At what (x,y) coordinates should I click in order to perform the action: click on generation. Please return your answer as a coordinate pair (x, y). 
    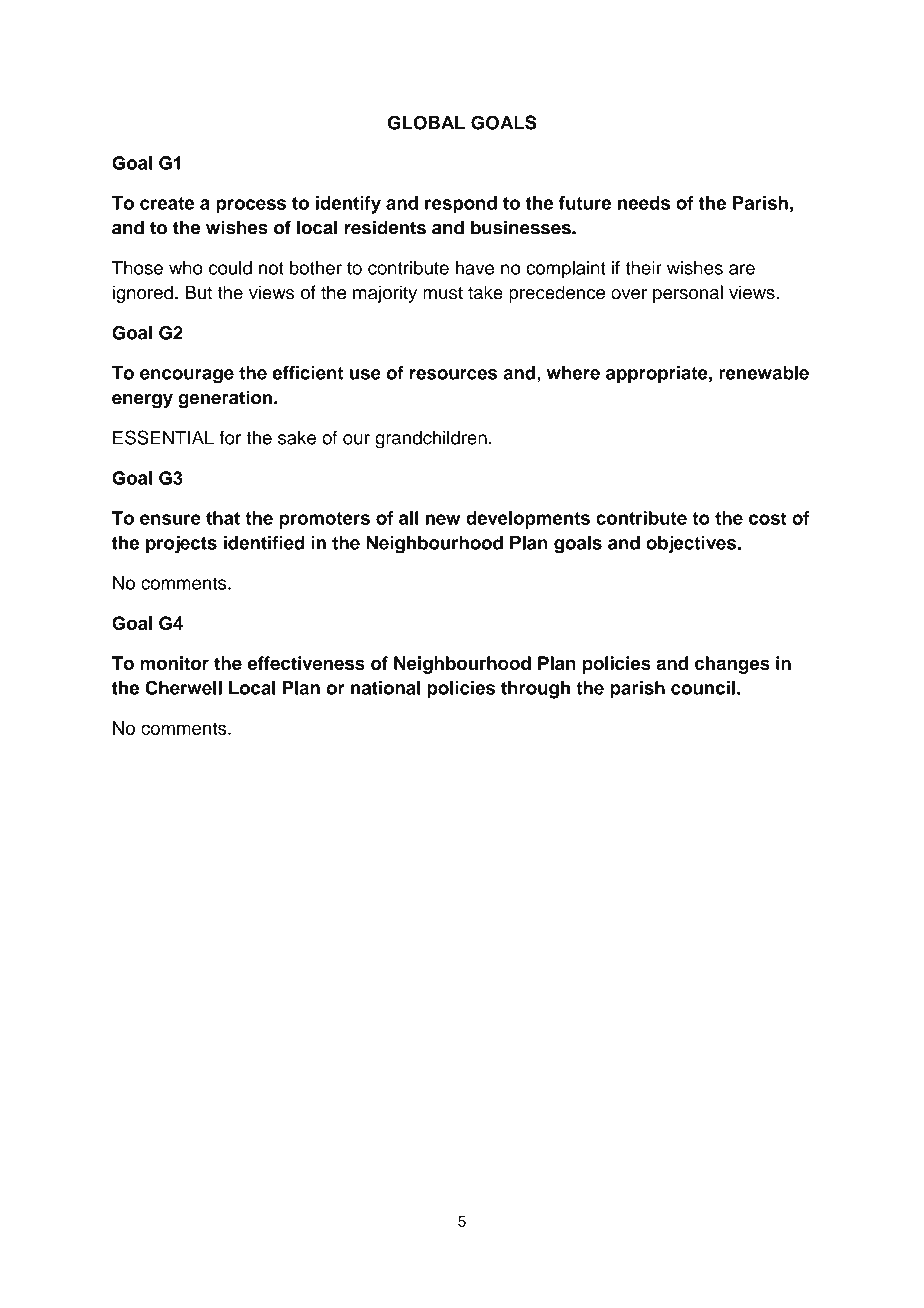
    Looking at the image, I should click on (226, 399).
